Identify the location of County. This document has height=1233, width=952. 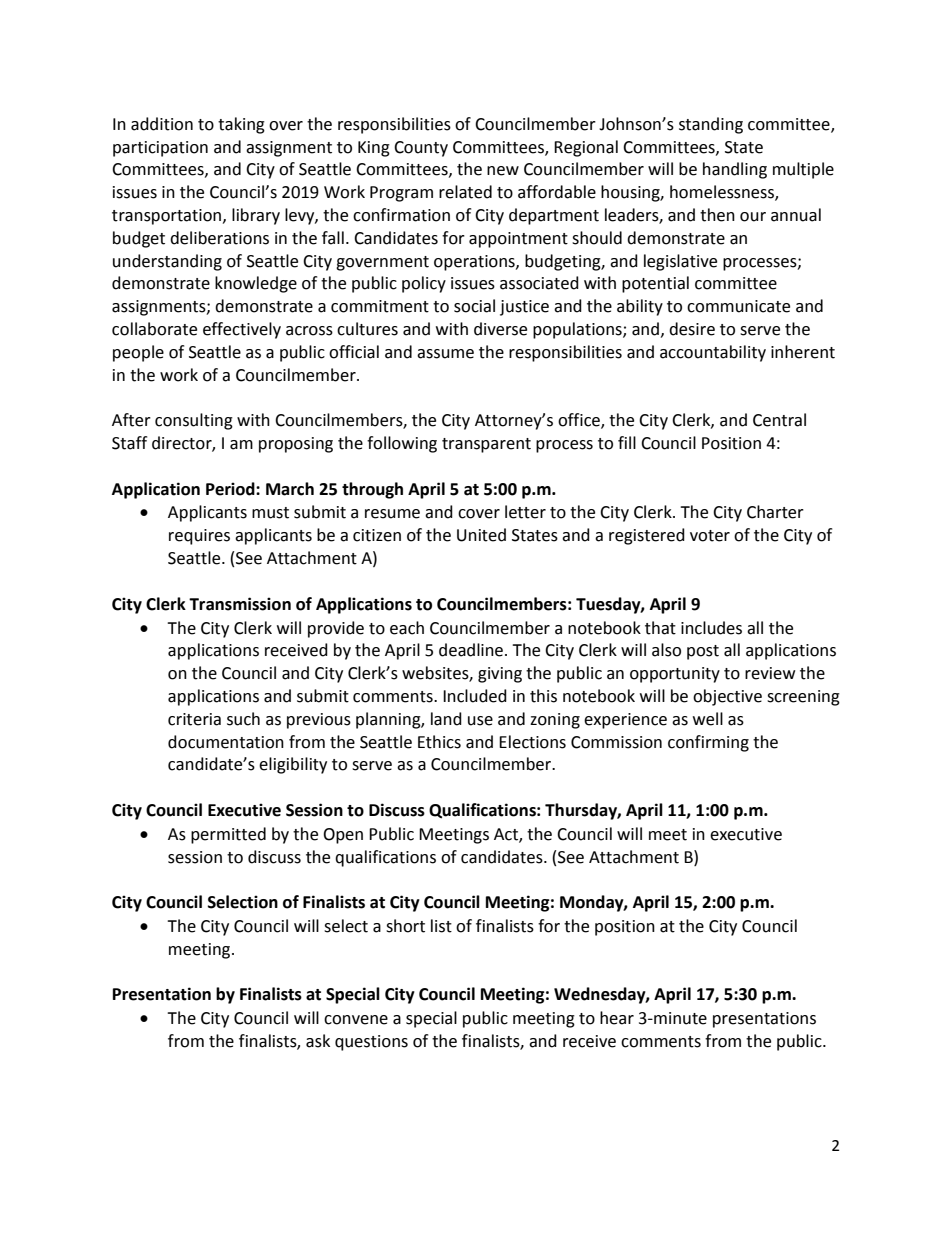
(421, 149).
